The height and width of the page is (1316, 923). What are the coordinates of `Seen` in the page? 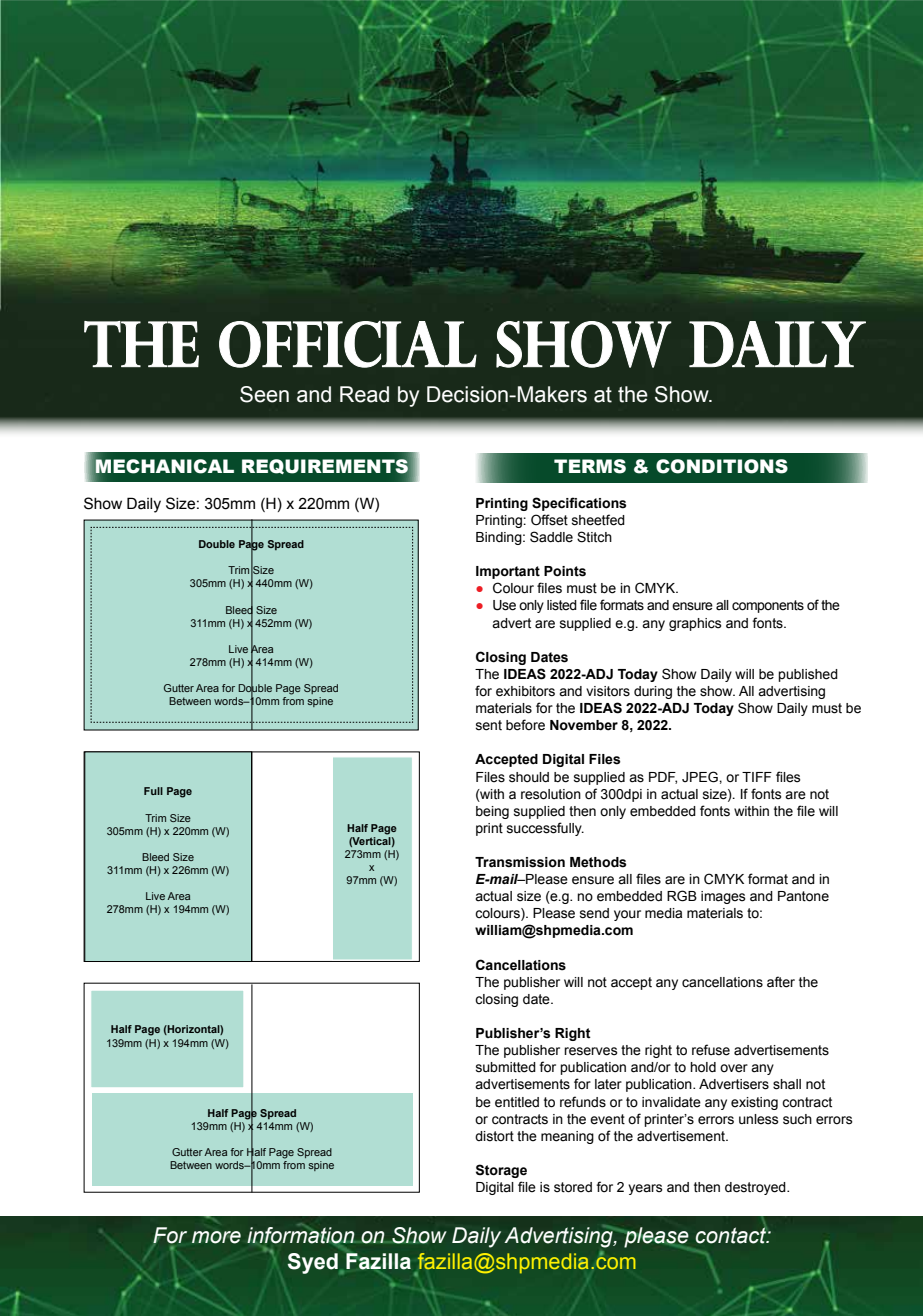 It's located at (264, 394).
